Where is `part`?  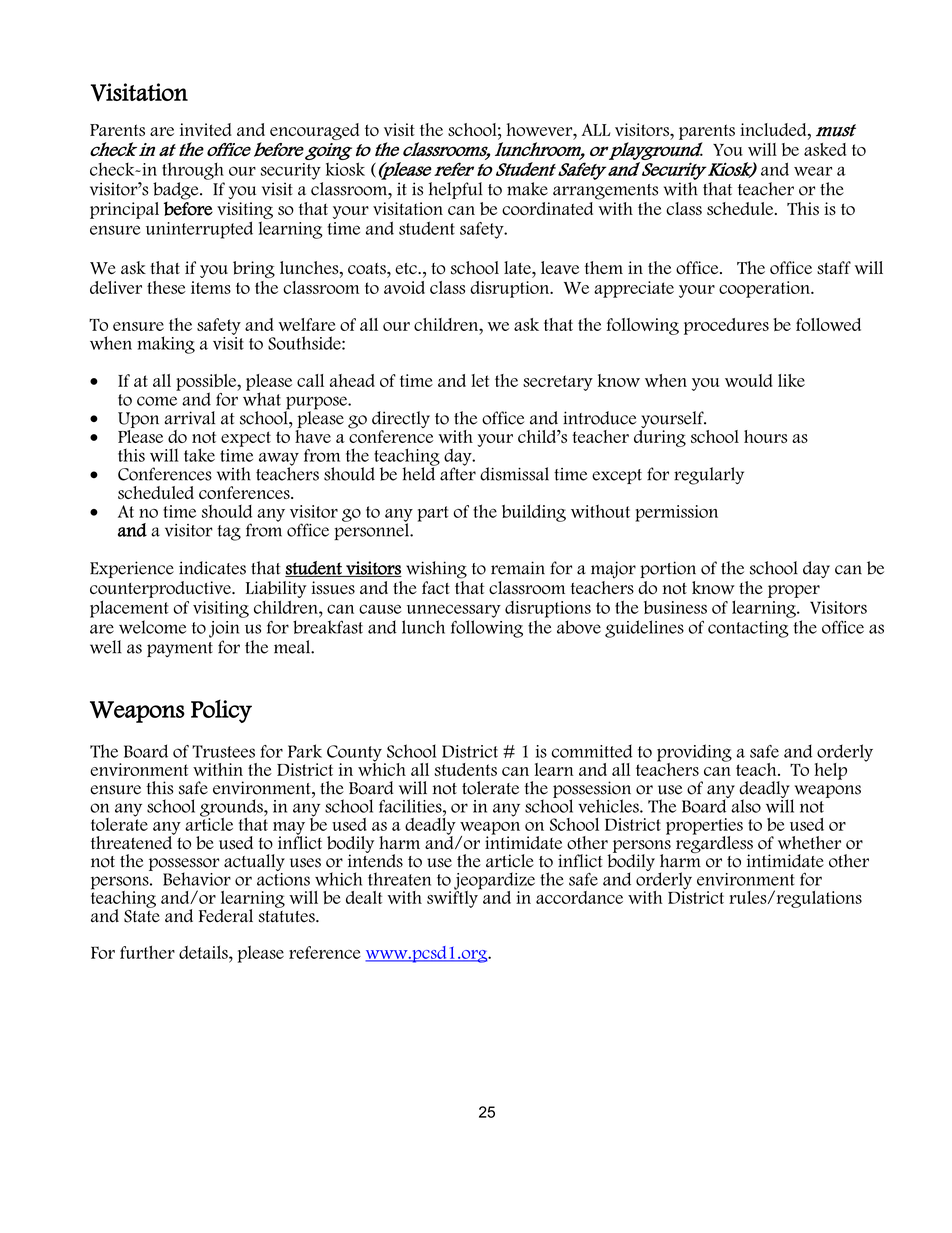
part is located at coordinates (433, 514).
